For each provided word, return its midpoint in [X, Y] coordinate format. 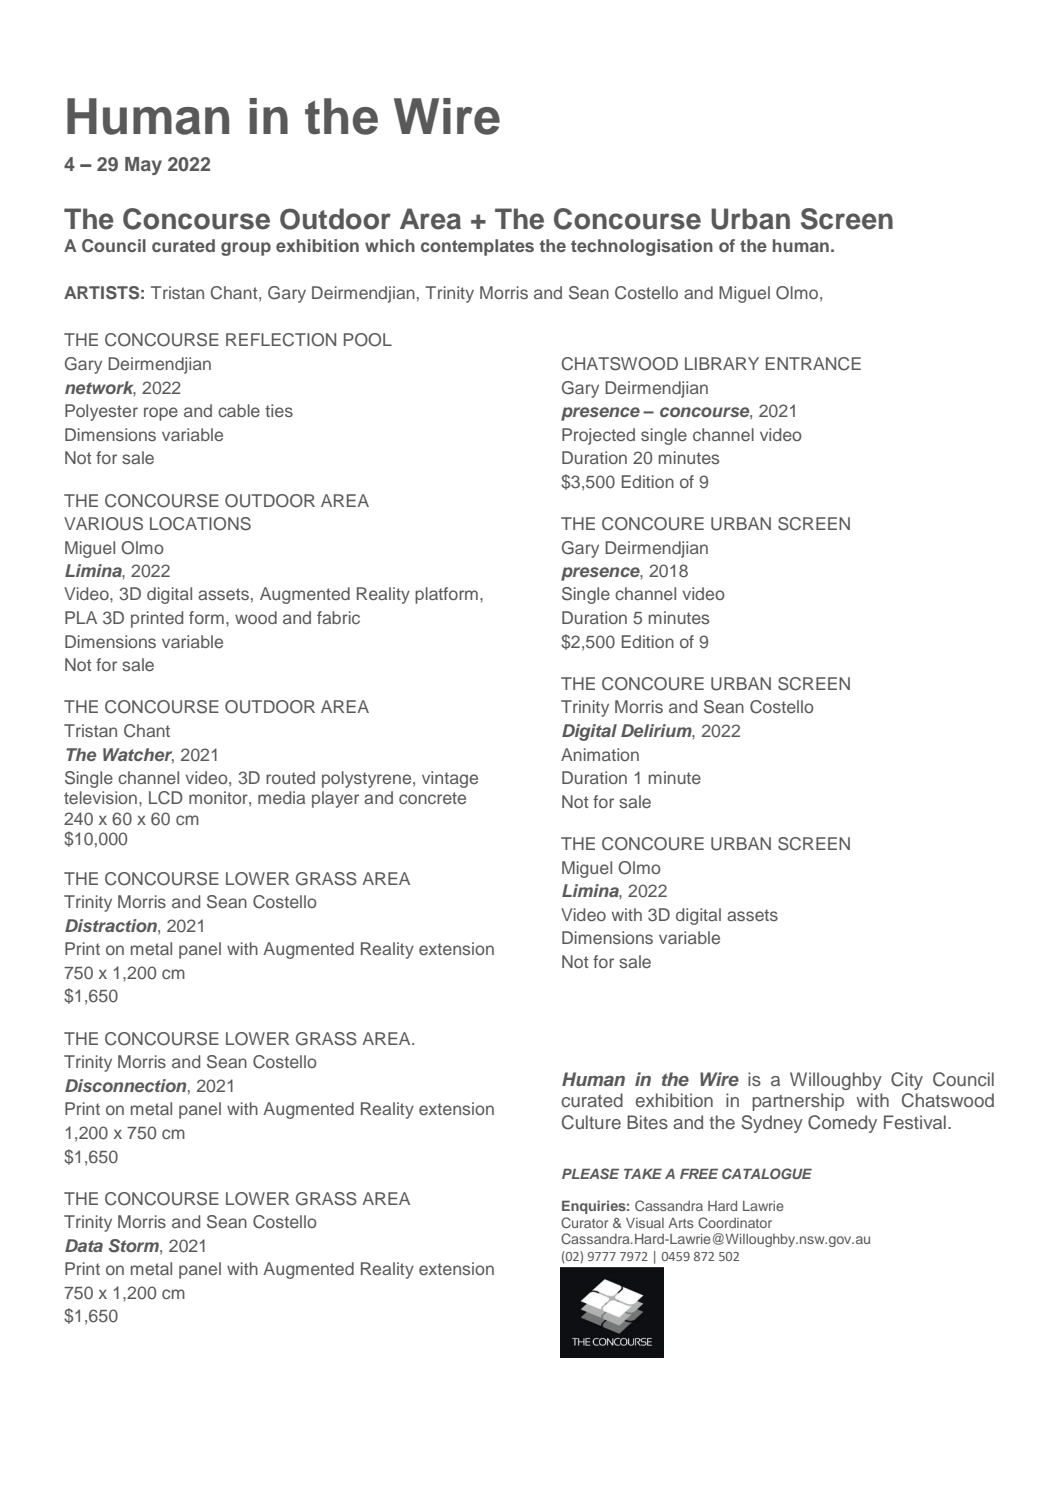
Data [84, 1245]
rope [161, 414]
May [143, 166]
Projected [598, 436]
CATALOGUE [767, 1173]
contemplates [477, 247]
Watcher [138, 755]
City [907, 1081]
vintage [450, 779]
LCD [166, 798]
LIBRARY [722, 363]
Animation [600, 754]
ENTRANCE [813, 364]
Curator [584, 1222]
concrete [432, 798]
